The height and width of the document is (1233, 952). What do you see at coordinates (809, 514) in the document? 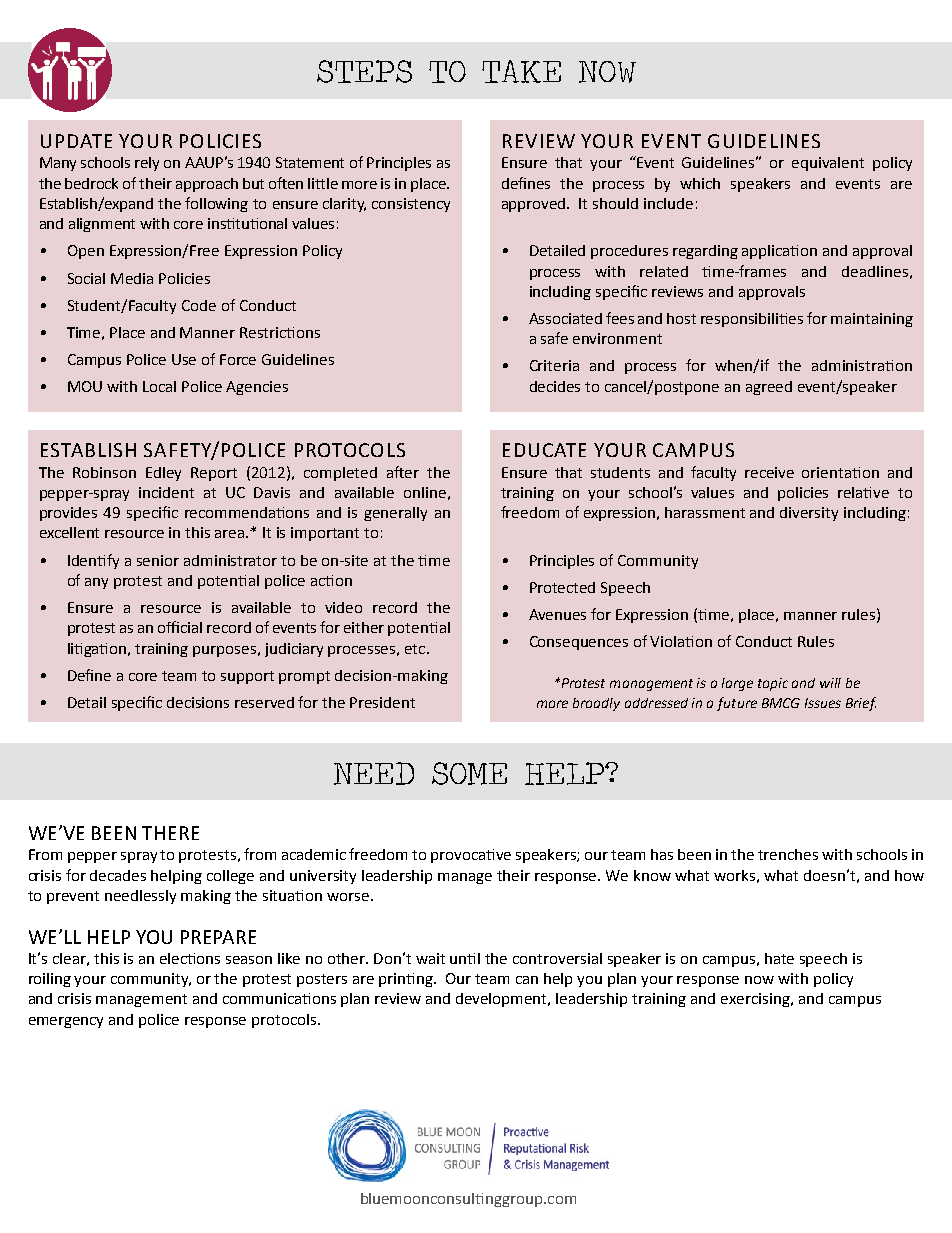
I see `diversity` at bounding box center [809, 514].
